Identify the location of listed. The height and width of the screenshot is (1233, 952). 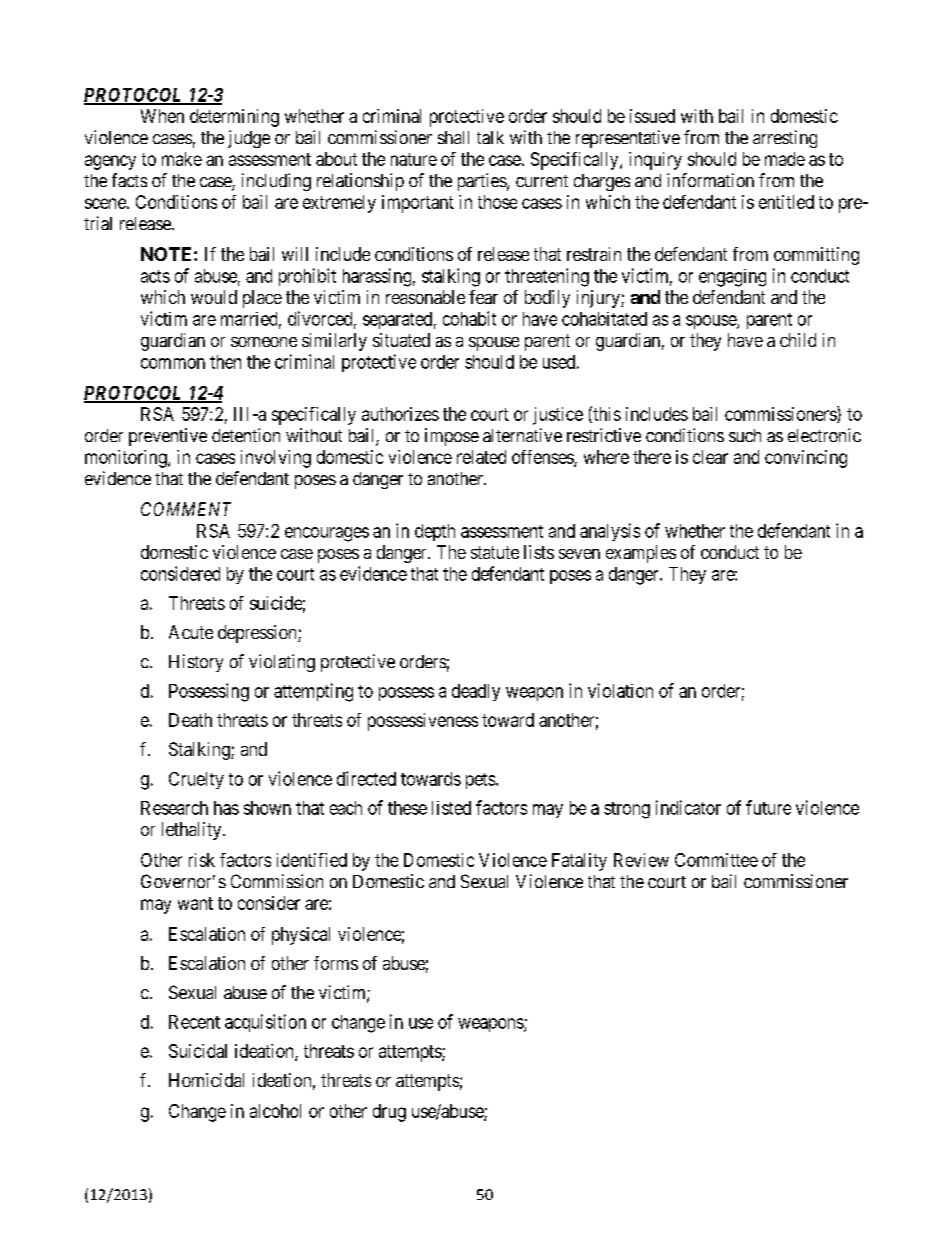
(451, 808).
